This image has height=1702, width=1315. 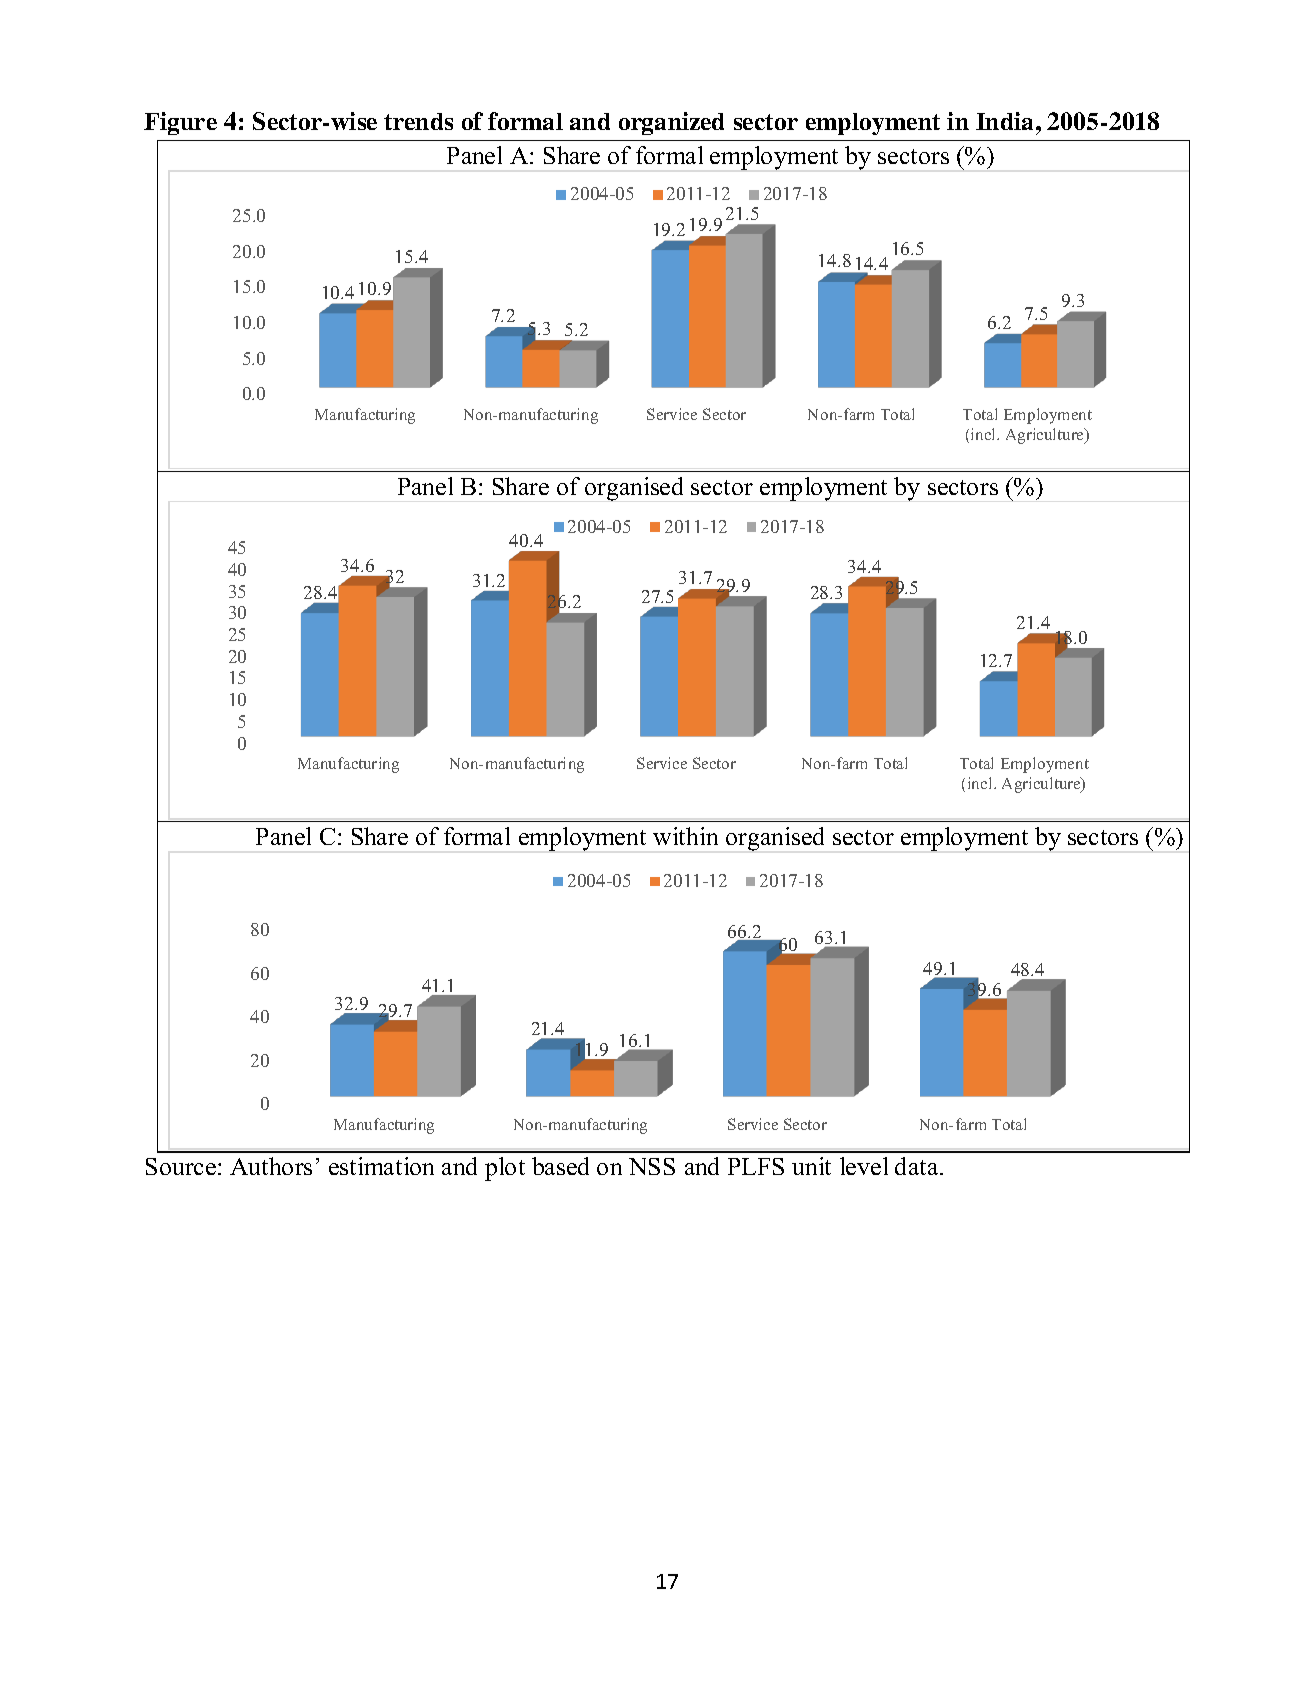 I want to click on within, so click(x=685, y=836).
